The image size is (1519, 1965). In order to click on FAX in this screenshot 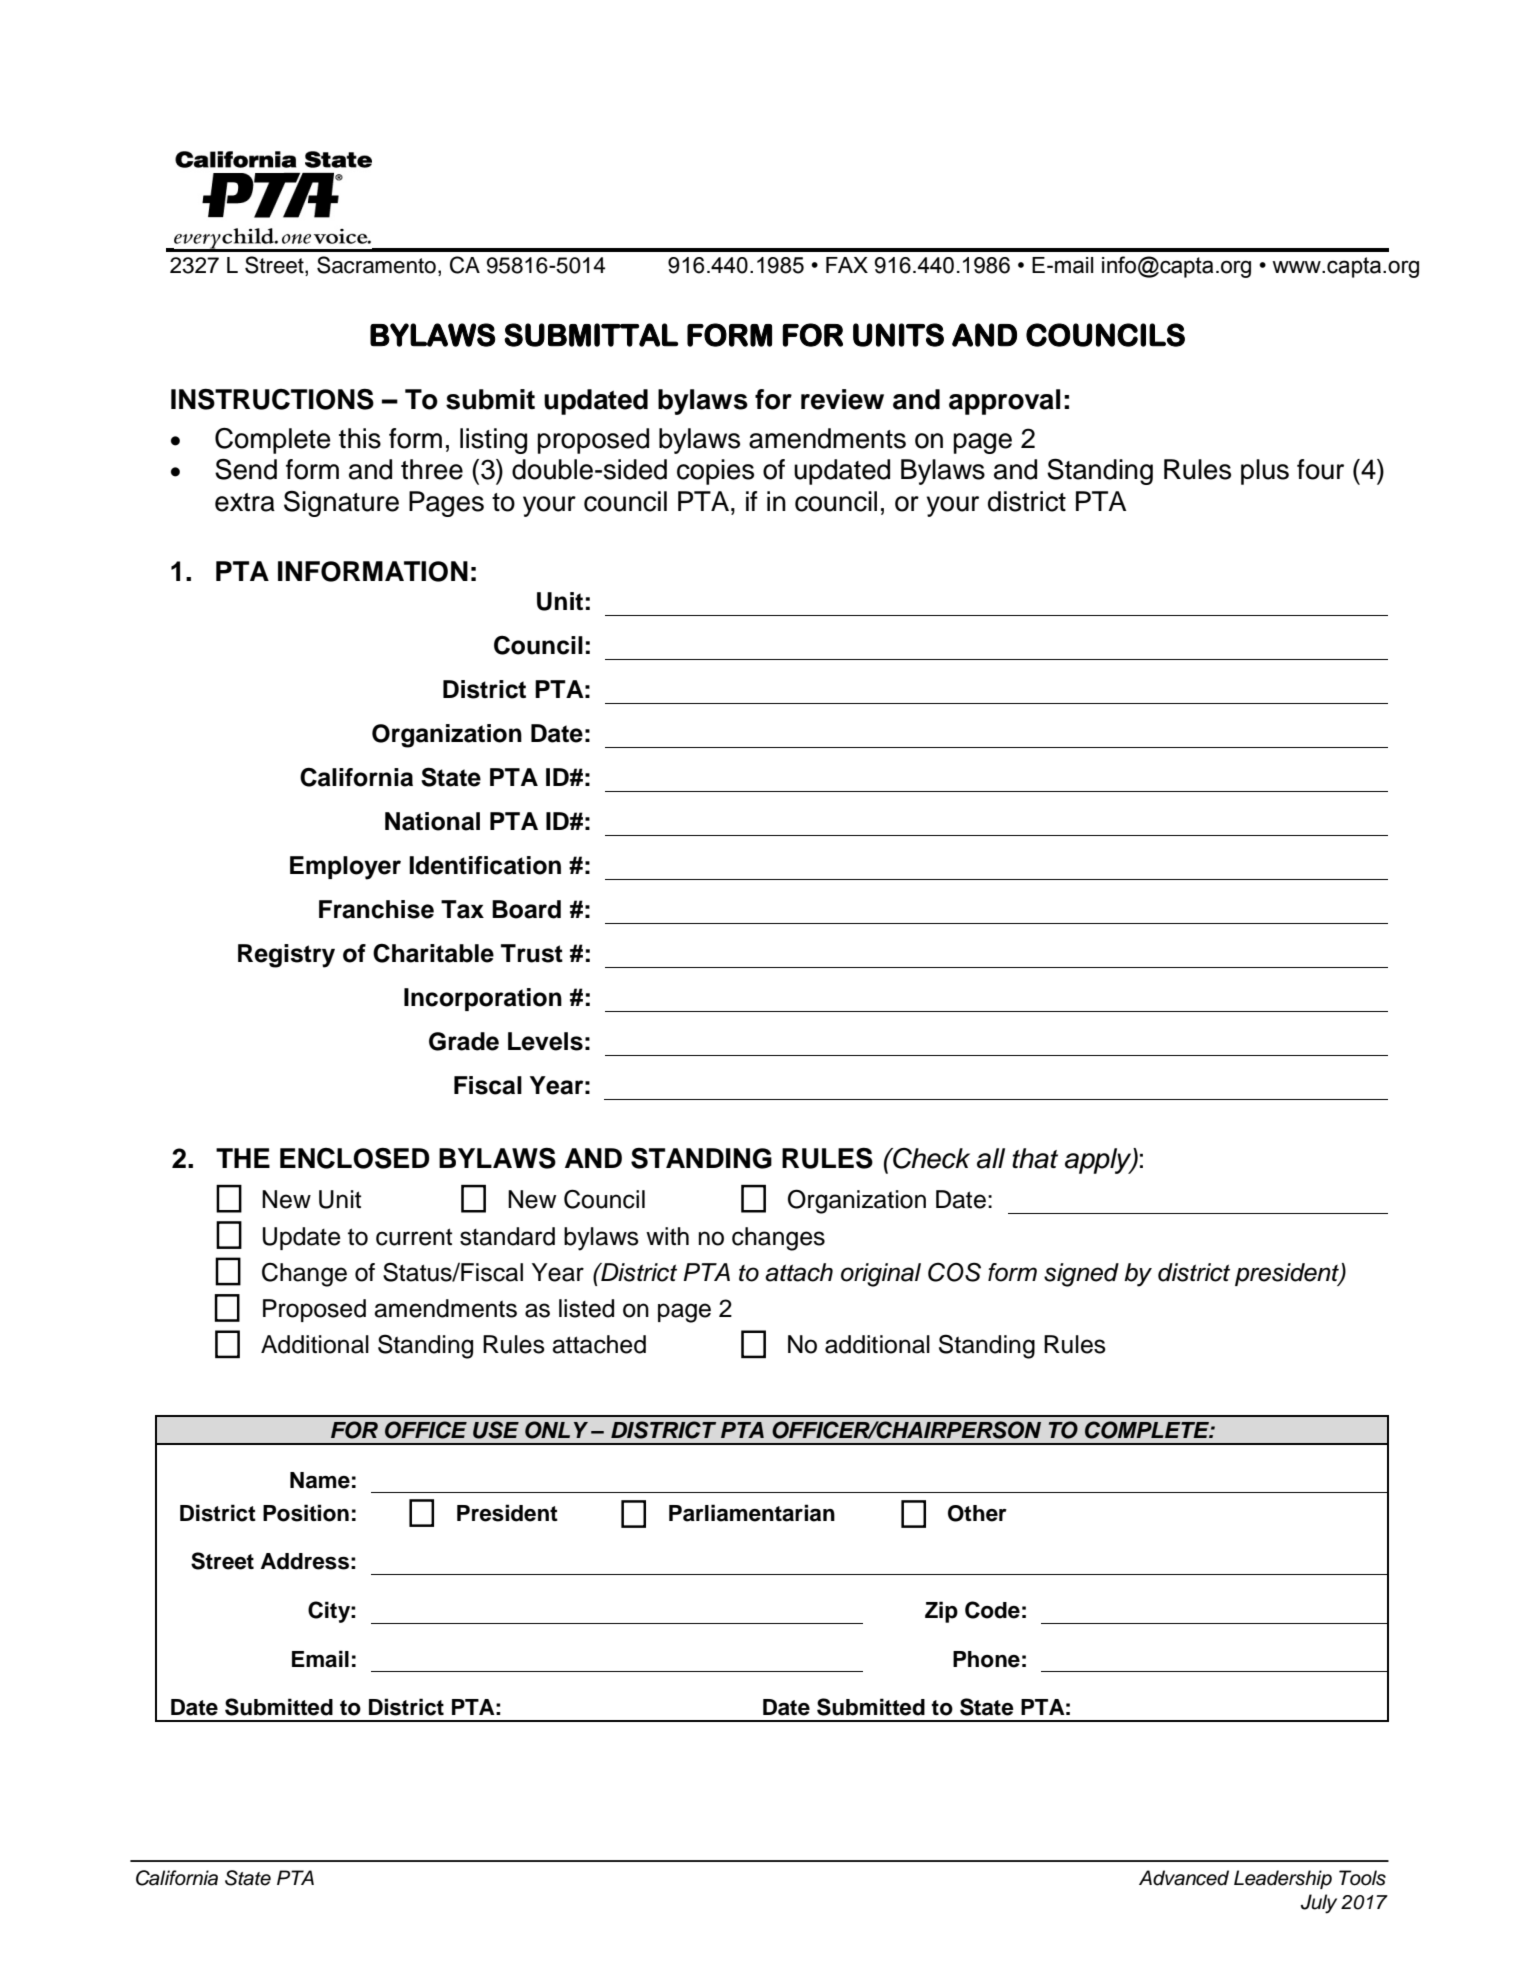, I will do `click(847, 265)`.
